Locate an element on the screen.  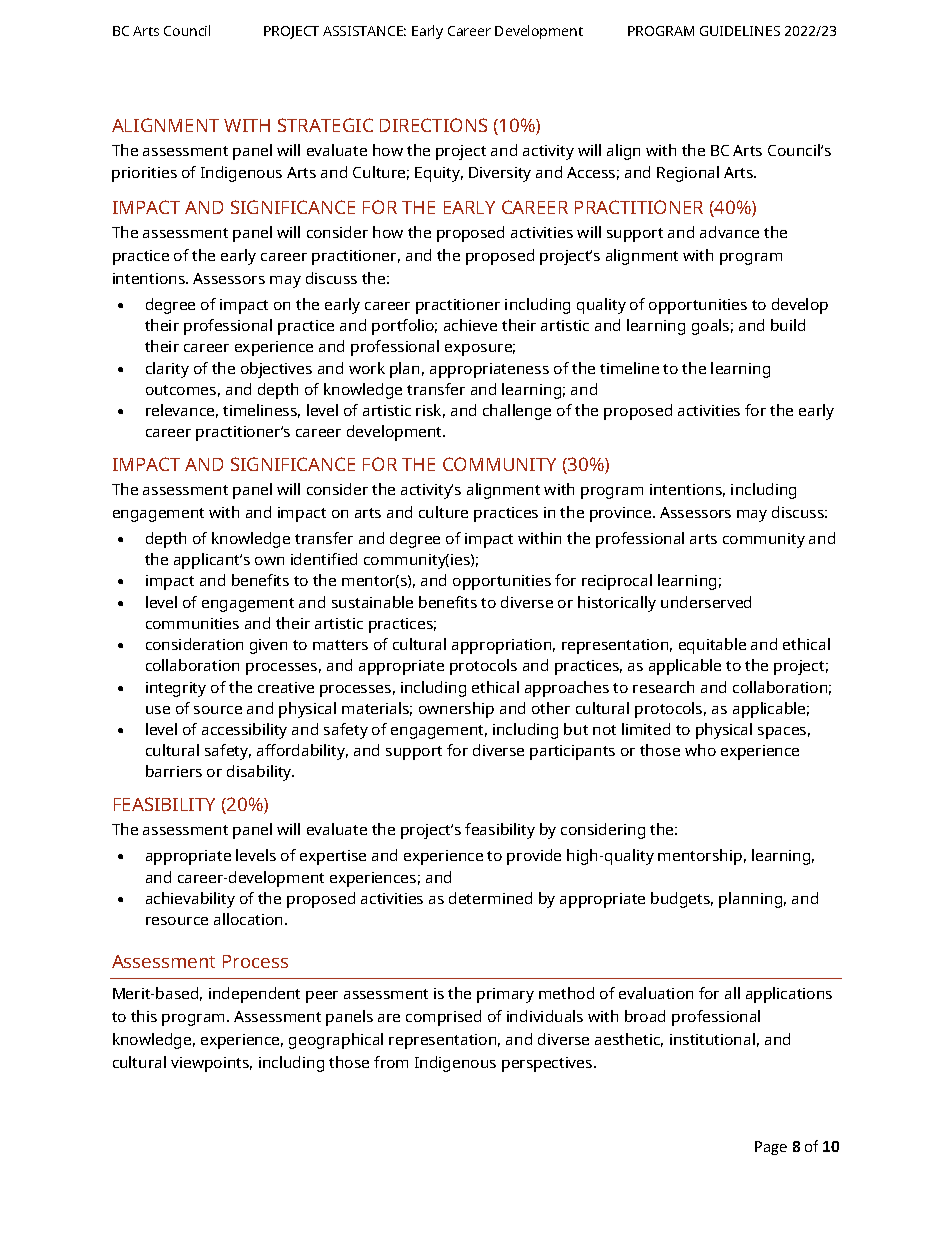
from is located at coordinates (391, 1062).
